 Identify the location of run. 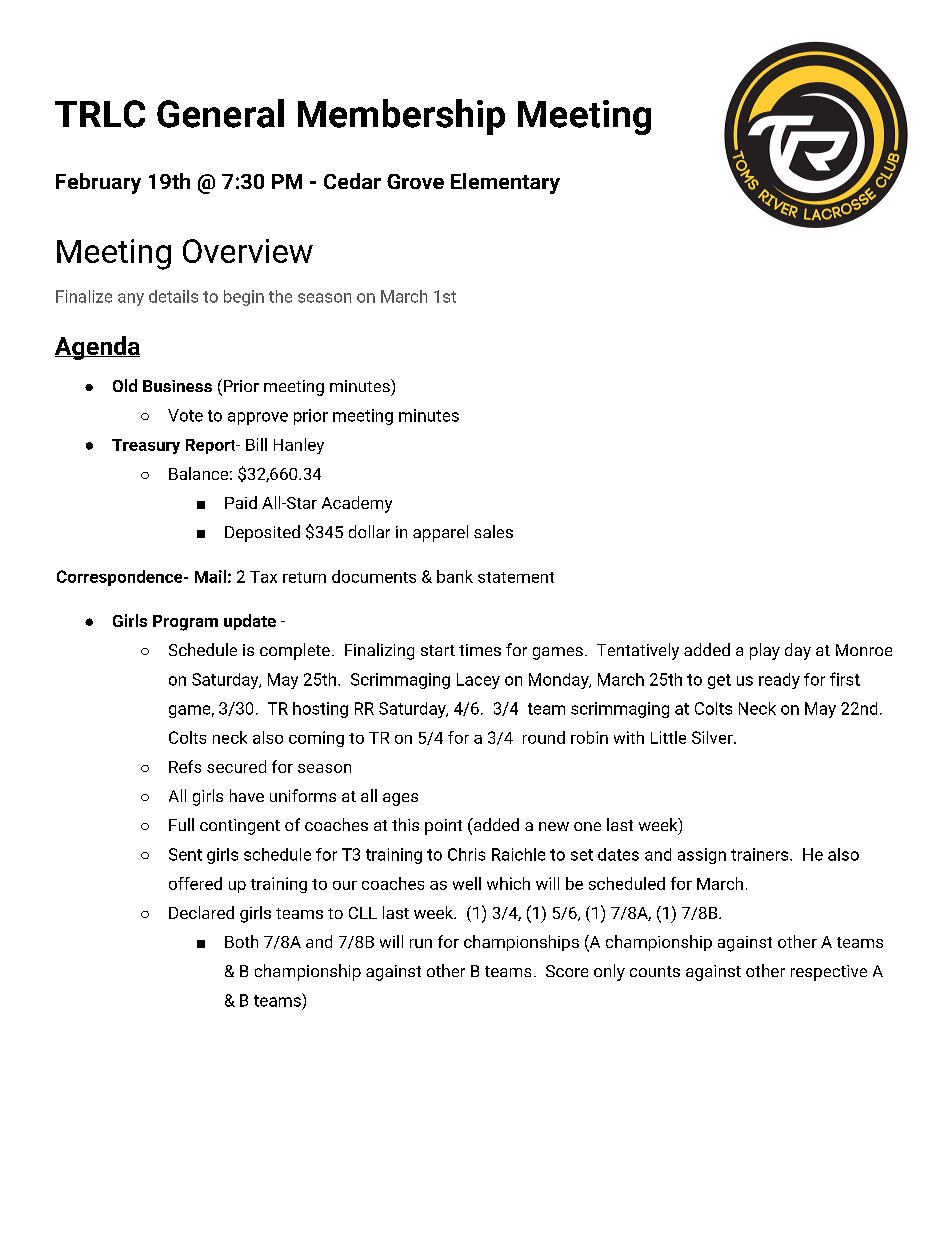
(421, 943).
